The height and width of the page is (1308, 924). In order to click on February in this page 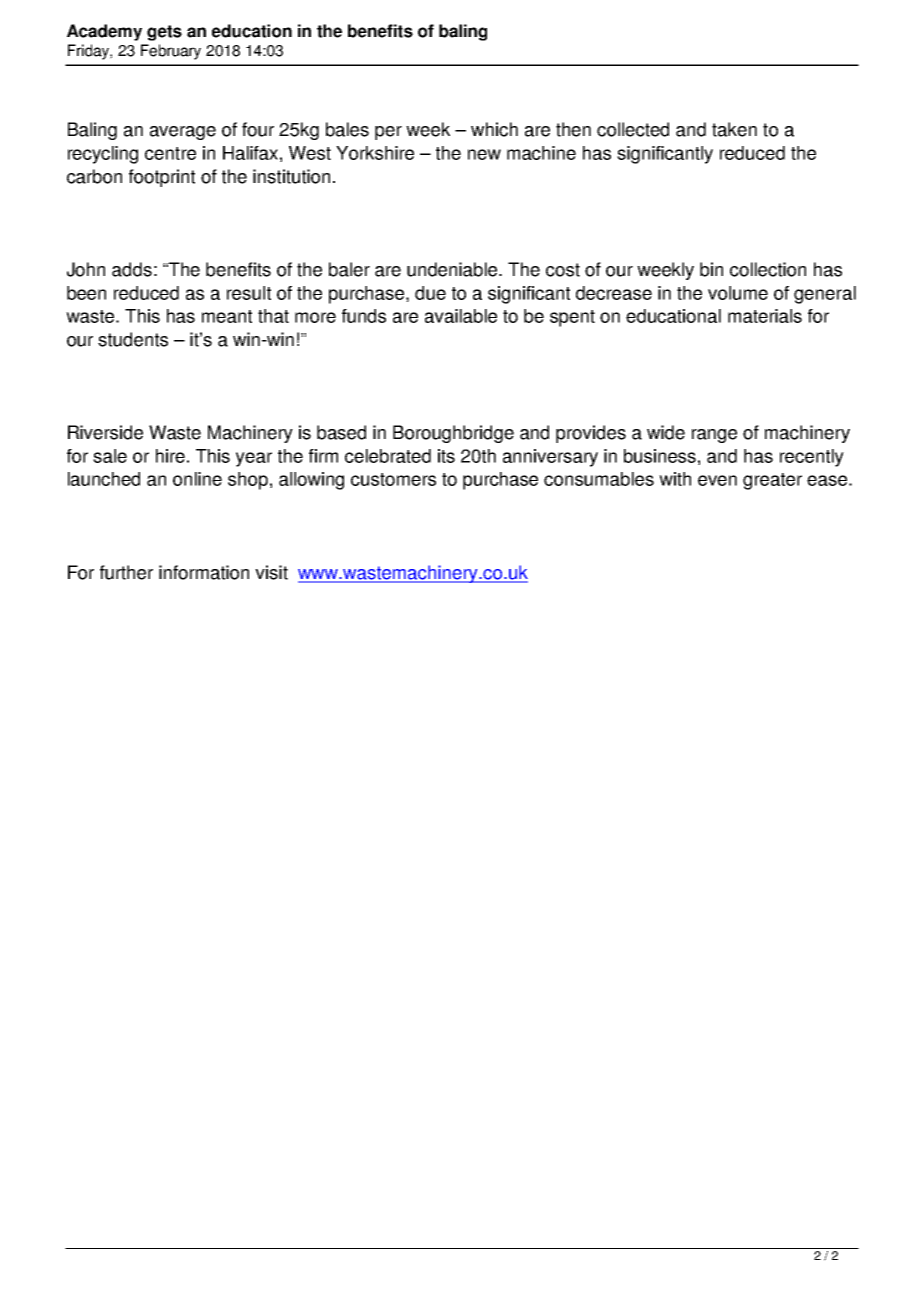, I will do `click(171, 52)`.
